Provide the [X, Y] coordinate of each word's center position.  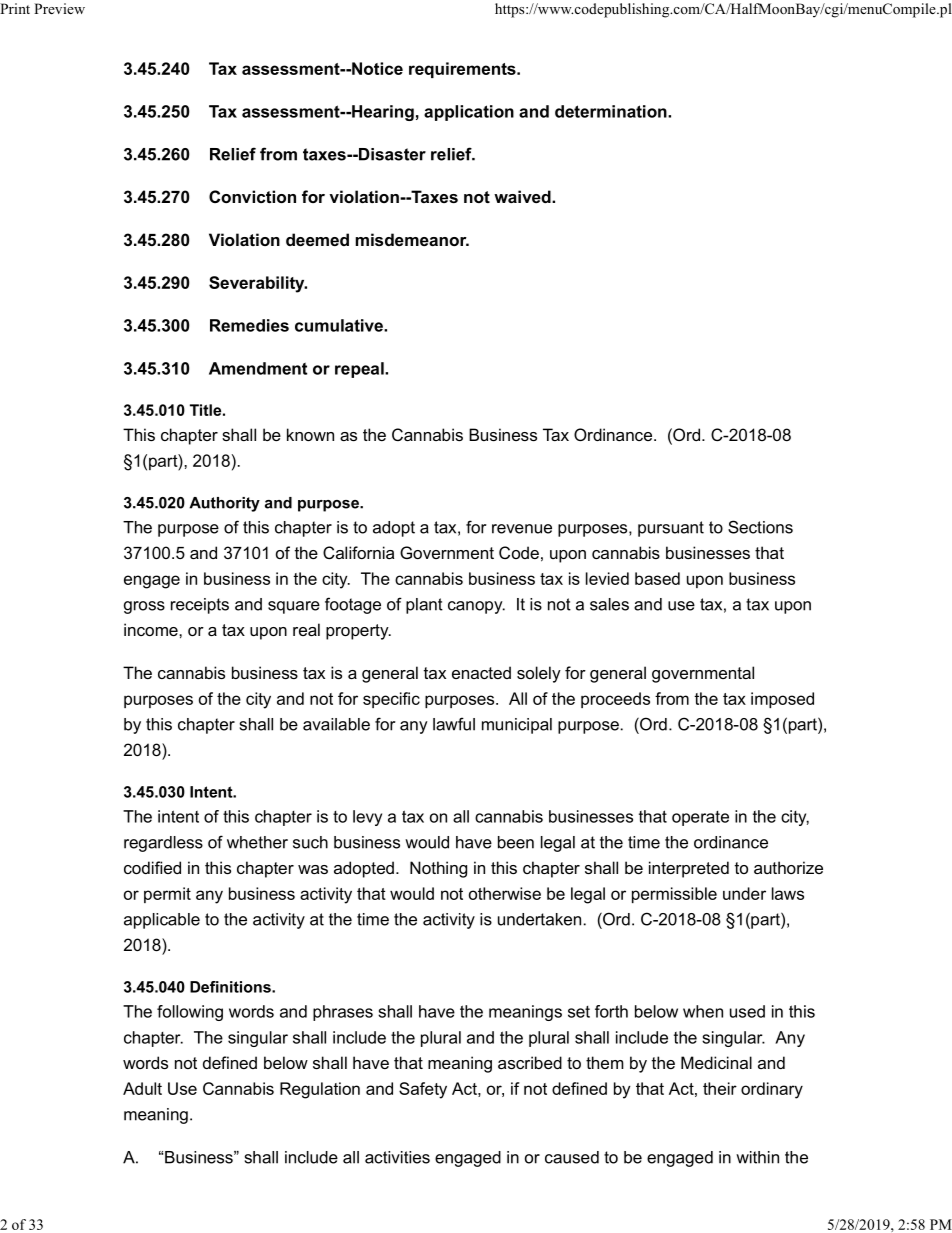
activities [397, 1157]
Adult [142, 1088]
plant [424, 606]
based [657, 578]
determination [612, 111]
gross [144, 607]
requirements [463, 70]
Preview [59, 8]
